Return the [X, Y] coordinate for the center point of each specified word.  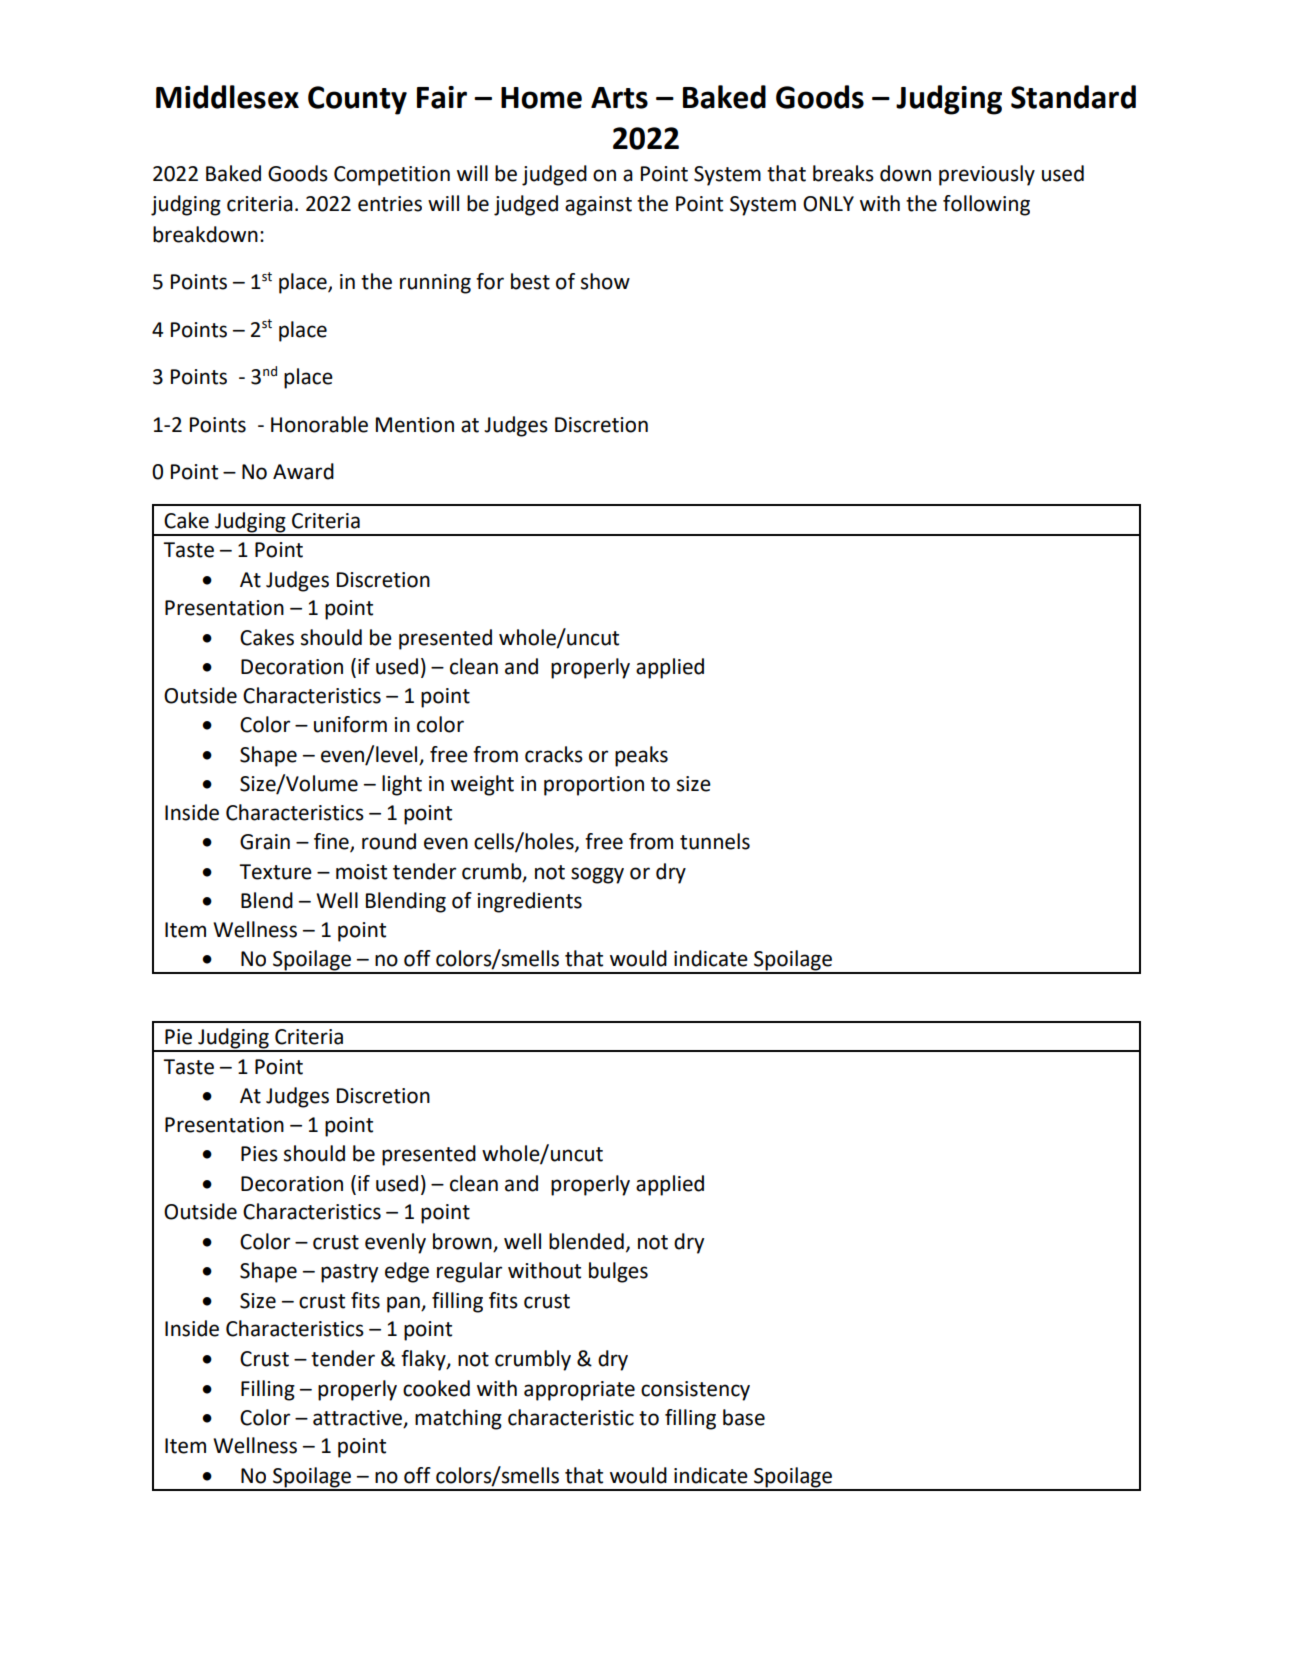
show [605, 281]
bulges [618, 1272]
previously [987, 175]
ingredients [529, 902]
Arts [619, 98]
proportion [594, 786]
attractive [359, 1419]
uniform [350, 724]
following [986, 205]
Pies [259, 1154]
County [357, 100]
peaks [641, 756]
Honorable [319, 424]
